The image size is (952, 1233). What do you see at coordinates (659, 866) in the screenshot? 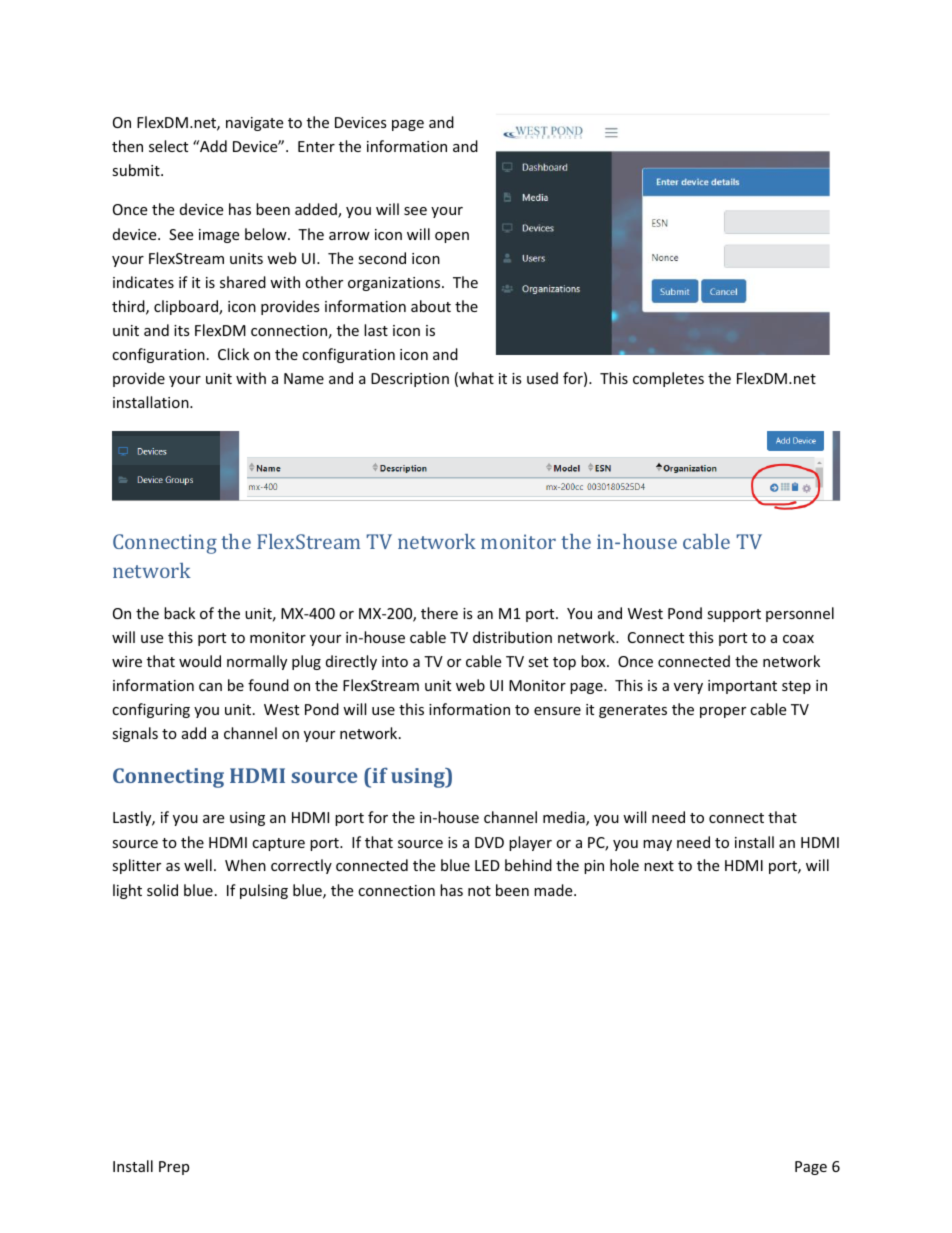
I see `next` at bounding box center [659, 866].
